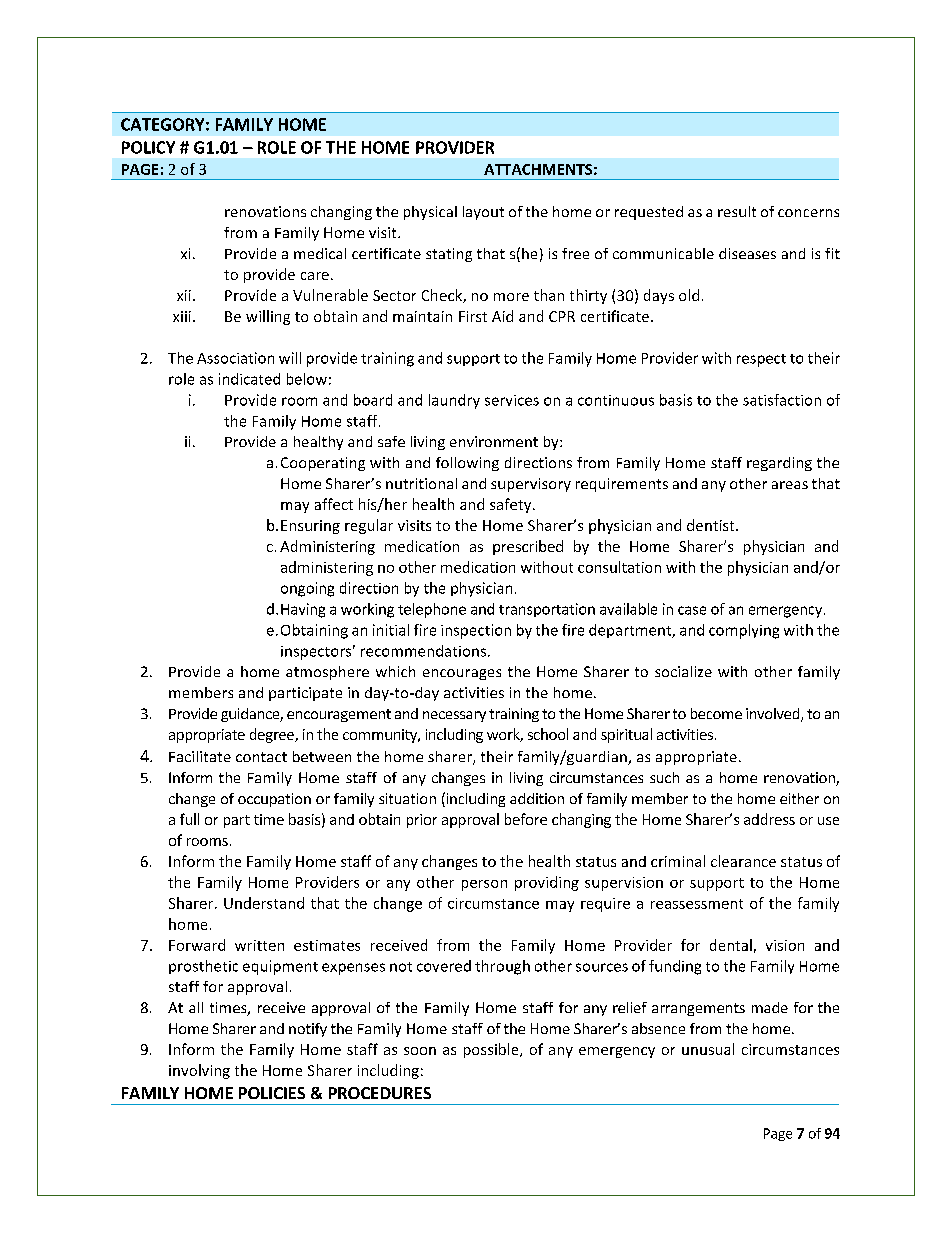 The width and height of the image is (952, 1233). Describe the element at coordinates (737, 211) in the image. I see `result` at that location.
